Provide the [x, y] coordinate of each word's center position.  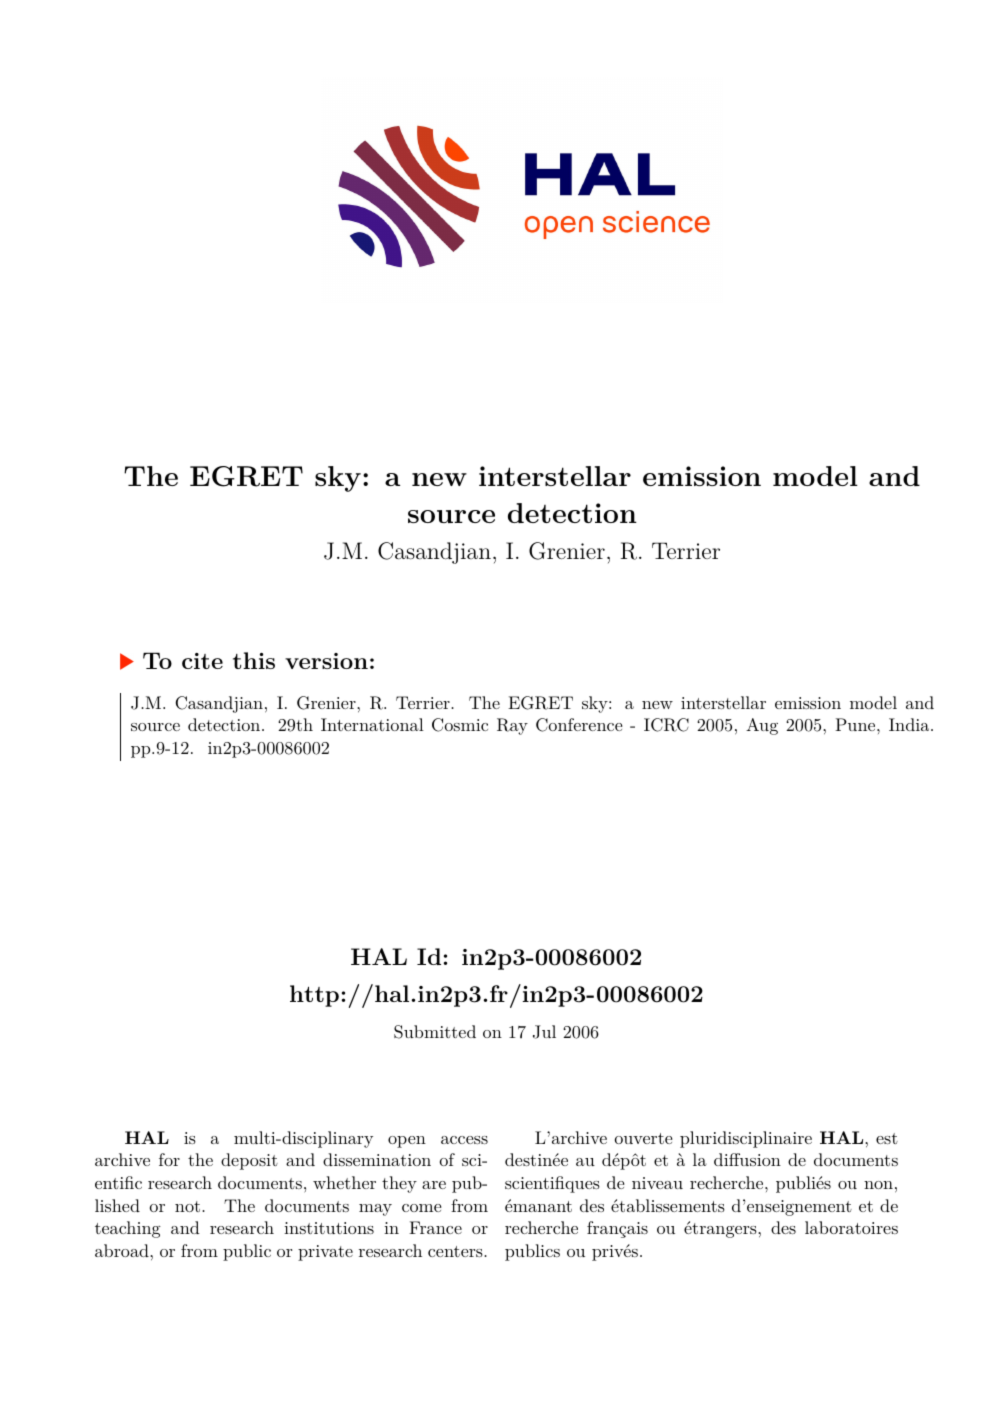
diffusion [747, 1159]
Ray [512, 726]
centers [456, 1251]
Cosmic [460, 725]
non [878, 1185]
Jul [544, 1032]
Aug [762, 726]
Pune [856, 724]
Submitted [435, 1032]
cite [202, 661]
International [372, 724]
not [189, 1206]
